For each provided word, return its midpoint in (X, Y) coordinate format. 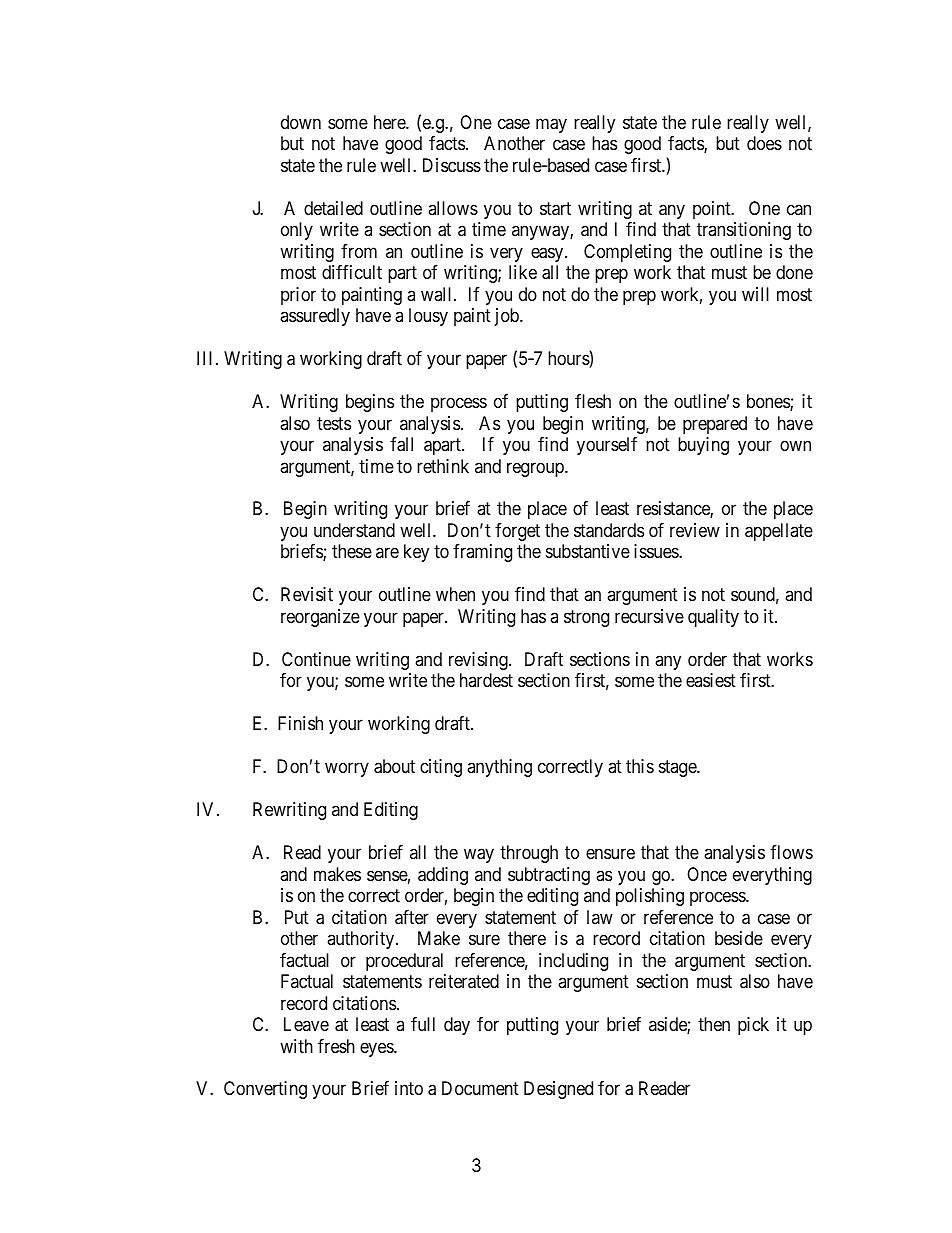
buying (703, 446)
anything (499, 768)
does (764, 143)
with (296, 1046)
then (714, 1024)
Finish (300, 723)
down (301, 122)
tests (334, 423)
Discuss (452, 165)
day (457, 1026)
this (640, 766)
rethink (443, 466)
